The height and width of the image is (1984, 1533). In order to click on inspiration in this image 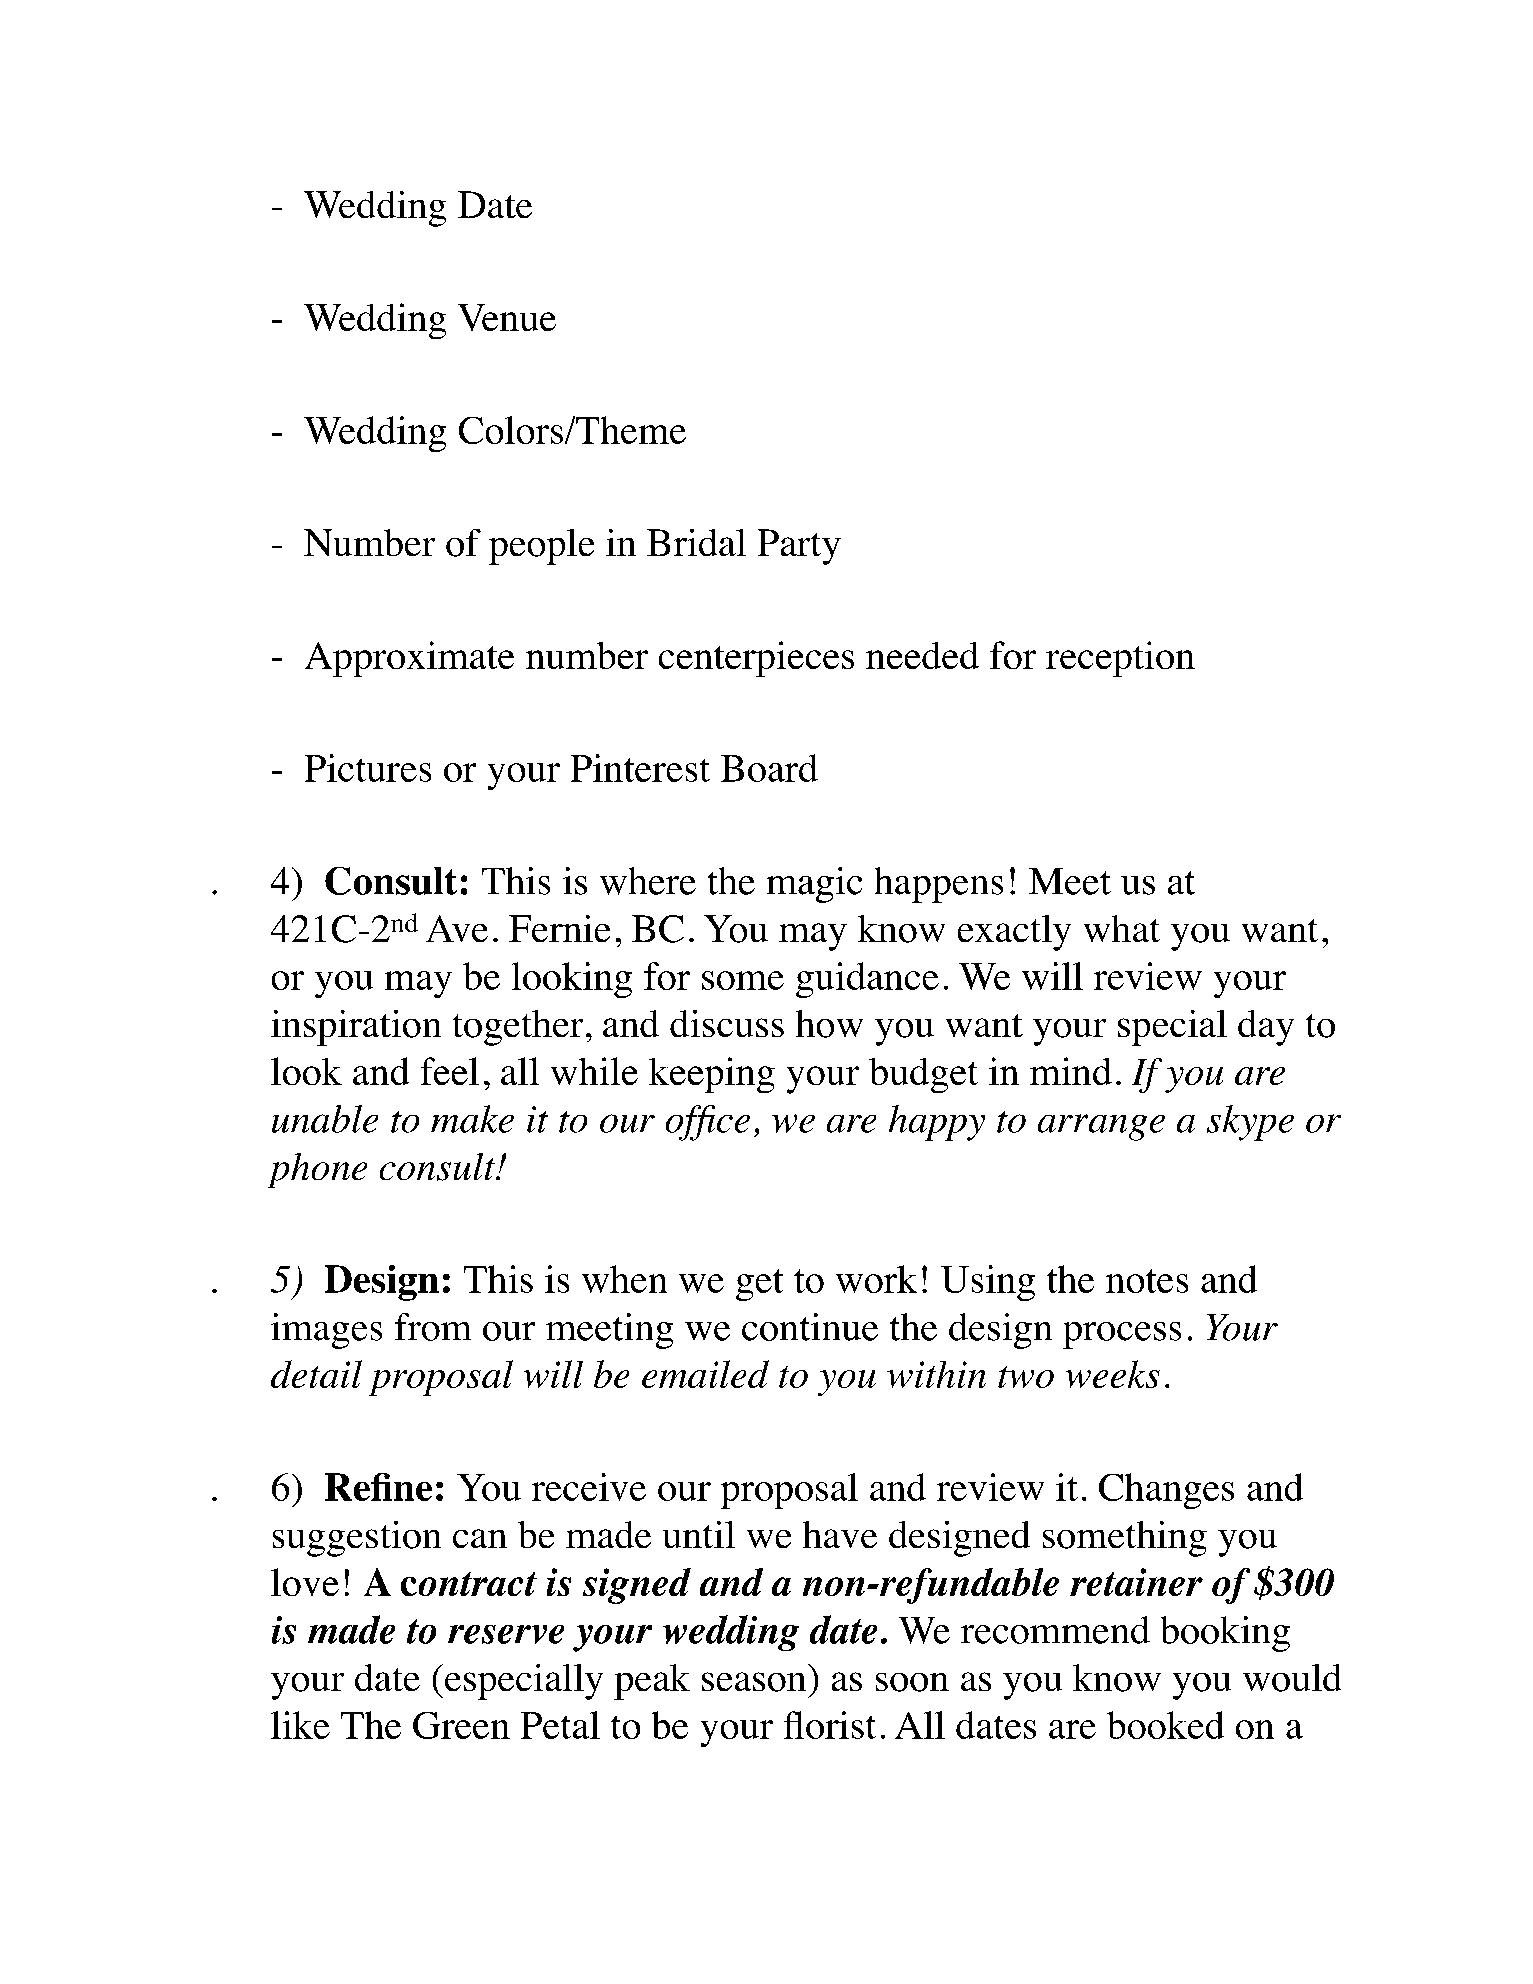, I will do `click(356, 1028)`.
